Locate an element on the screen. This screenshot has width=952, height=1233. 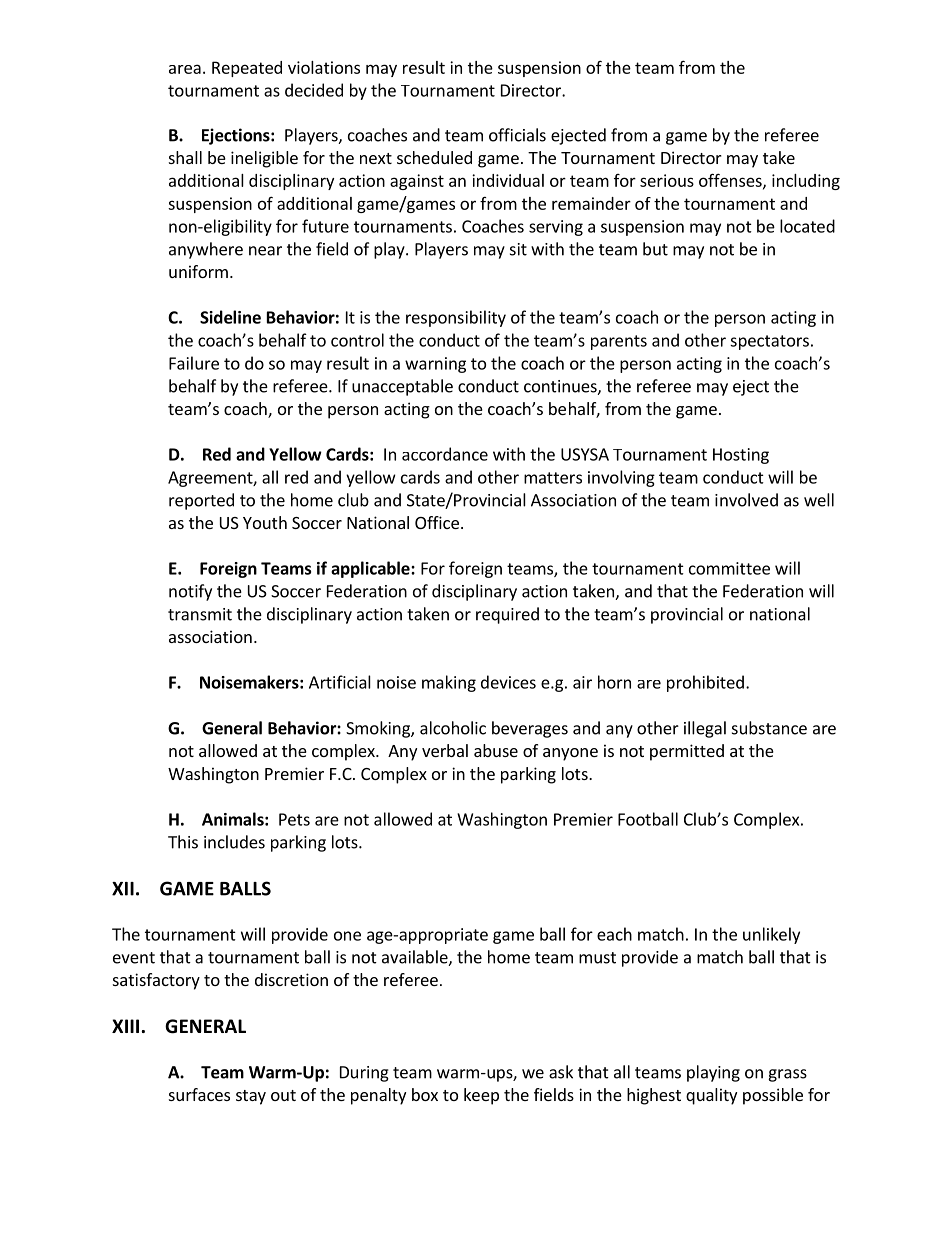
prohibited is located at coordinates (705, 683).
